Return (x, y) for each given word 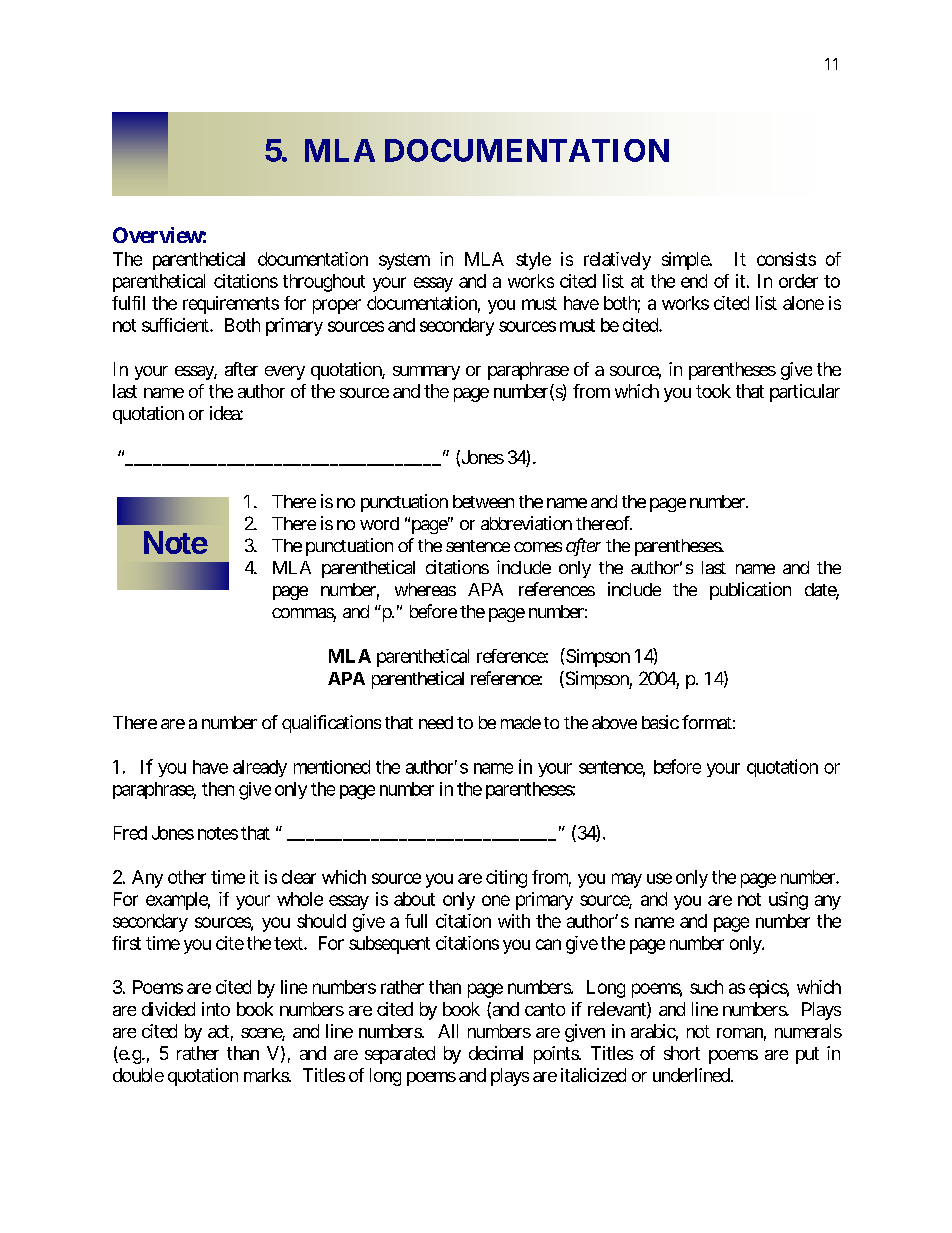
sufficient (176, 325)
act (218, 1031)
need (436, 722)
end (694, 281)
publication (750, 591)
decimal (496, 1053)
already (260, 768)
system (404, 261)
